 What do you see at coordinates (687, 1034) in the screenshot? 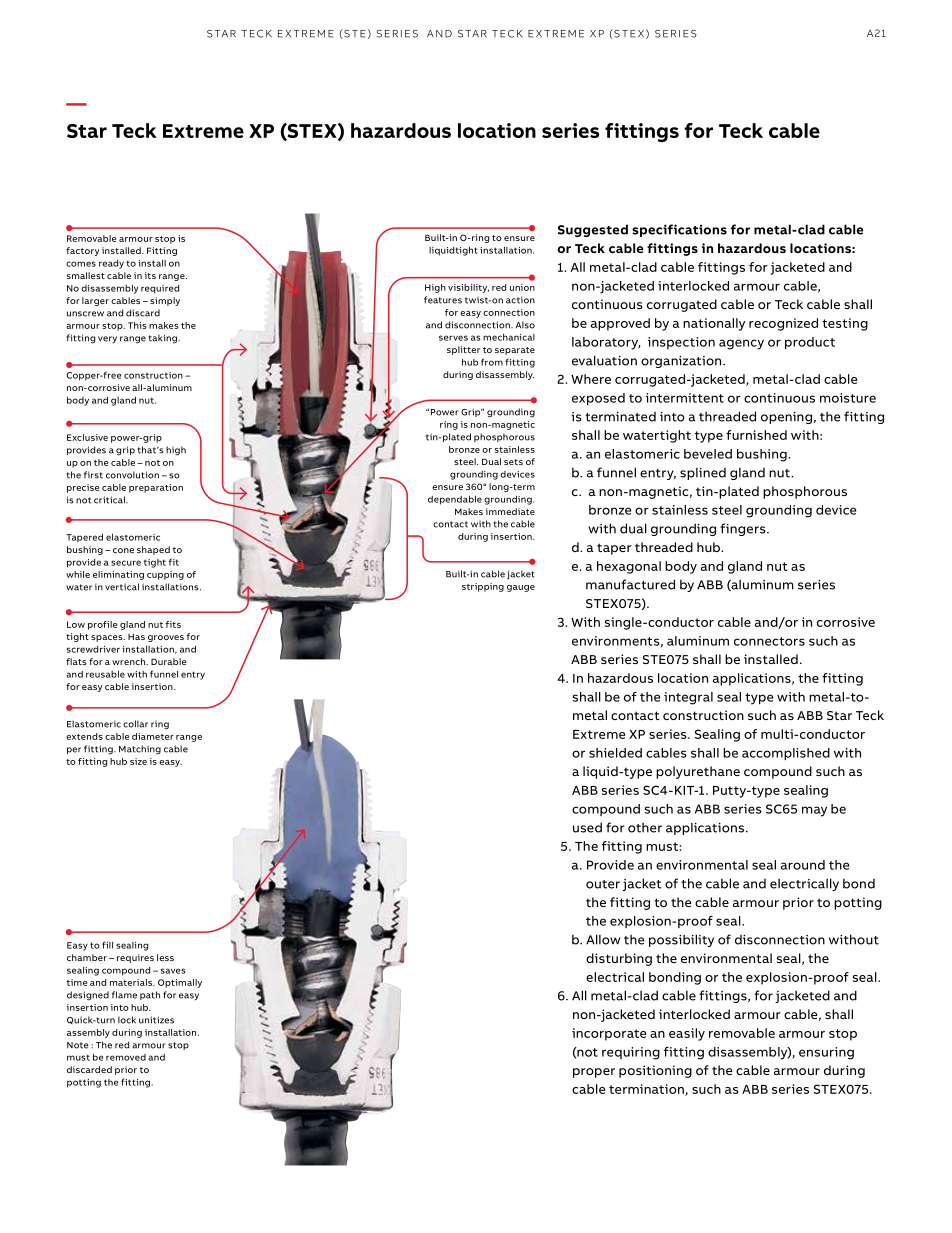
I see `easily` at bounding box center [687, 1034].
